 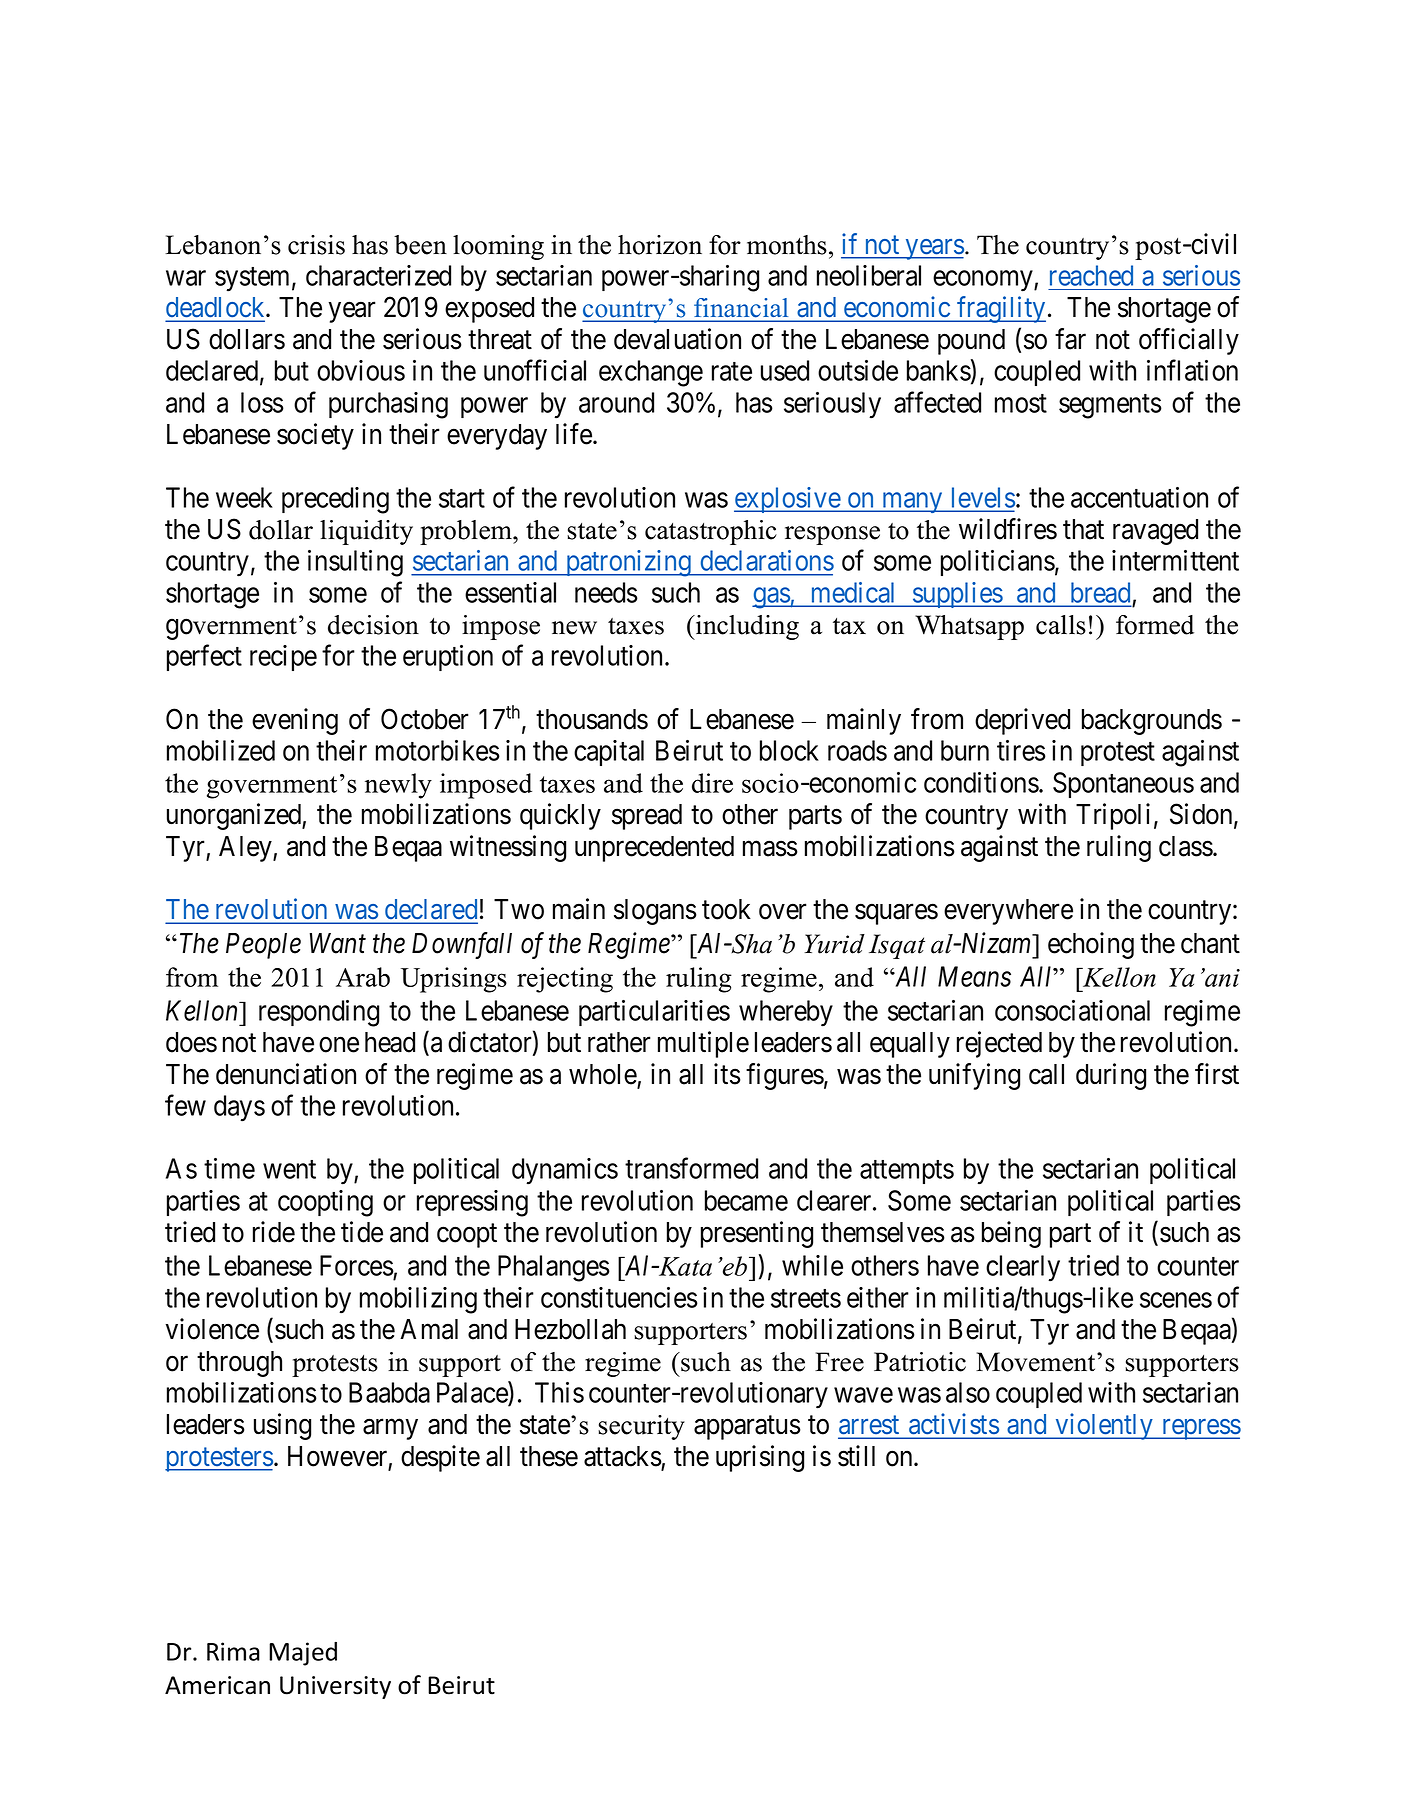 I want to click on during, so click(x=1111, y=1076).
